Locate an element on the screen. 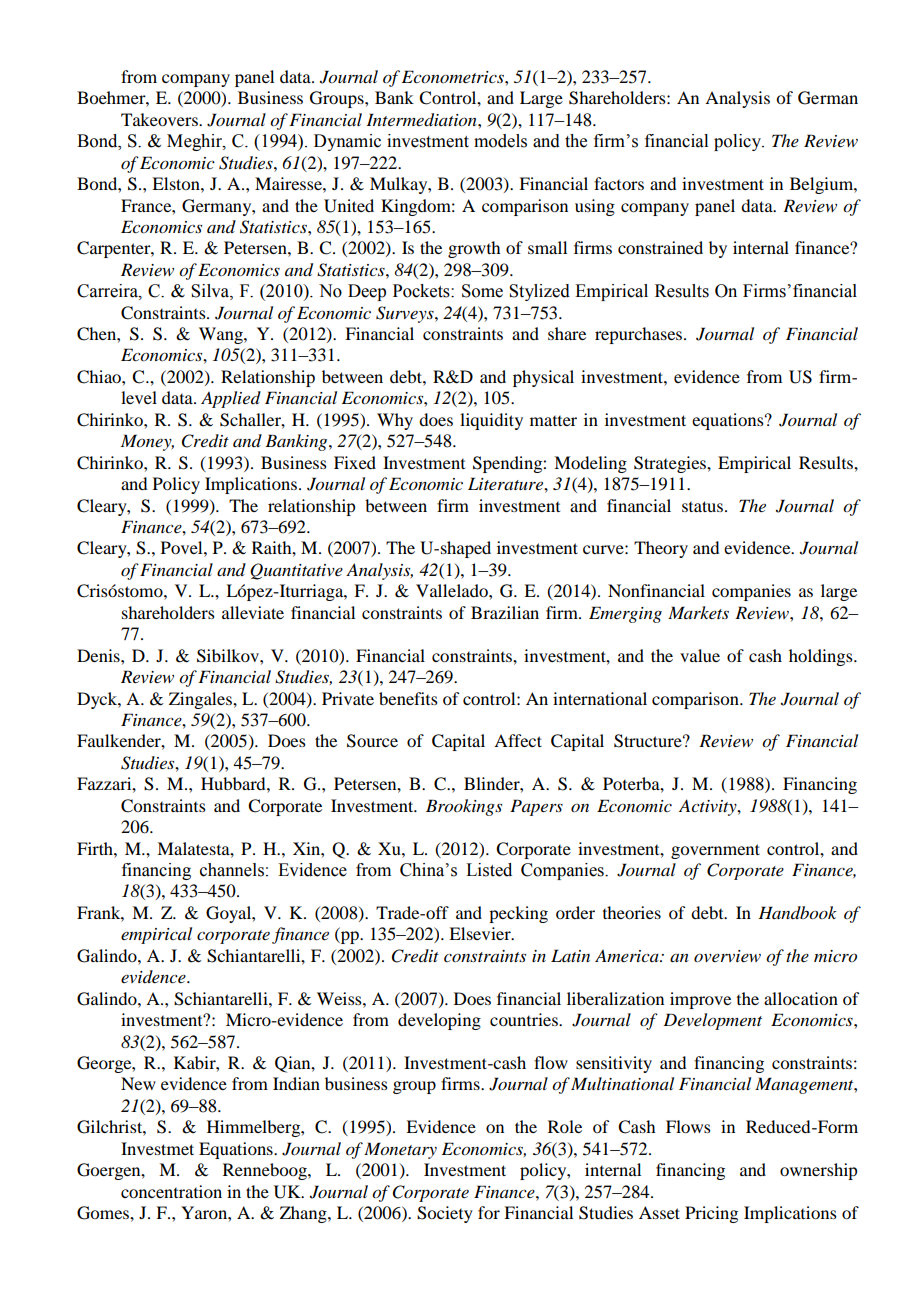 The height and width of the screenshot is (1308, 924). Takeovers is located at coordinates (160, 119).
